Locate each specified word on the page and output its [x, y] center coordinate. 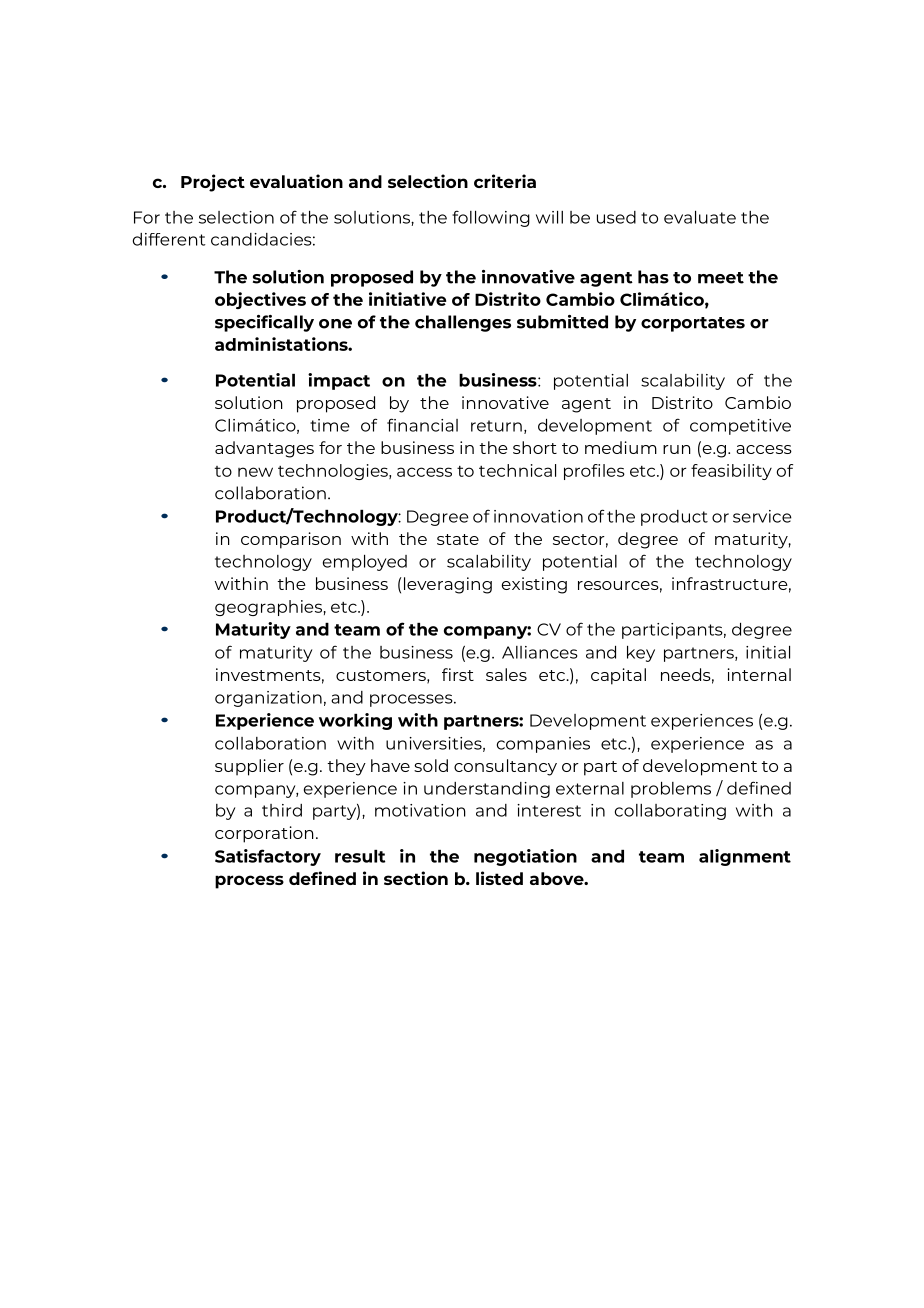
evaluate [700, 217]
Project [213, 183]
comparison [291, 540]
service [762, 516]
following [491, 218]
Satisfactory [268, 857]
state [458, 539]
